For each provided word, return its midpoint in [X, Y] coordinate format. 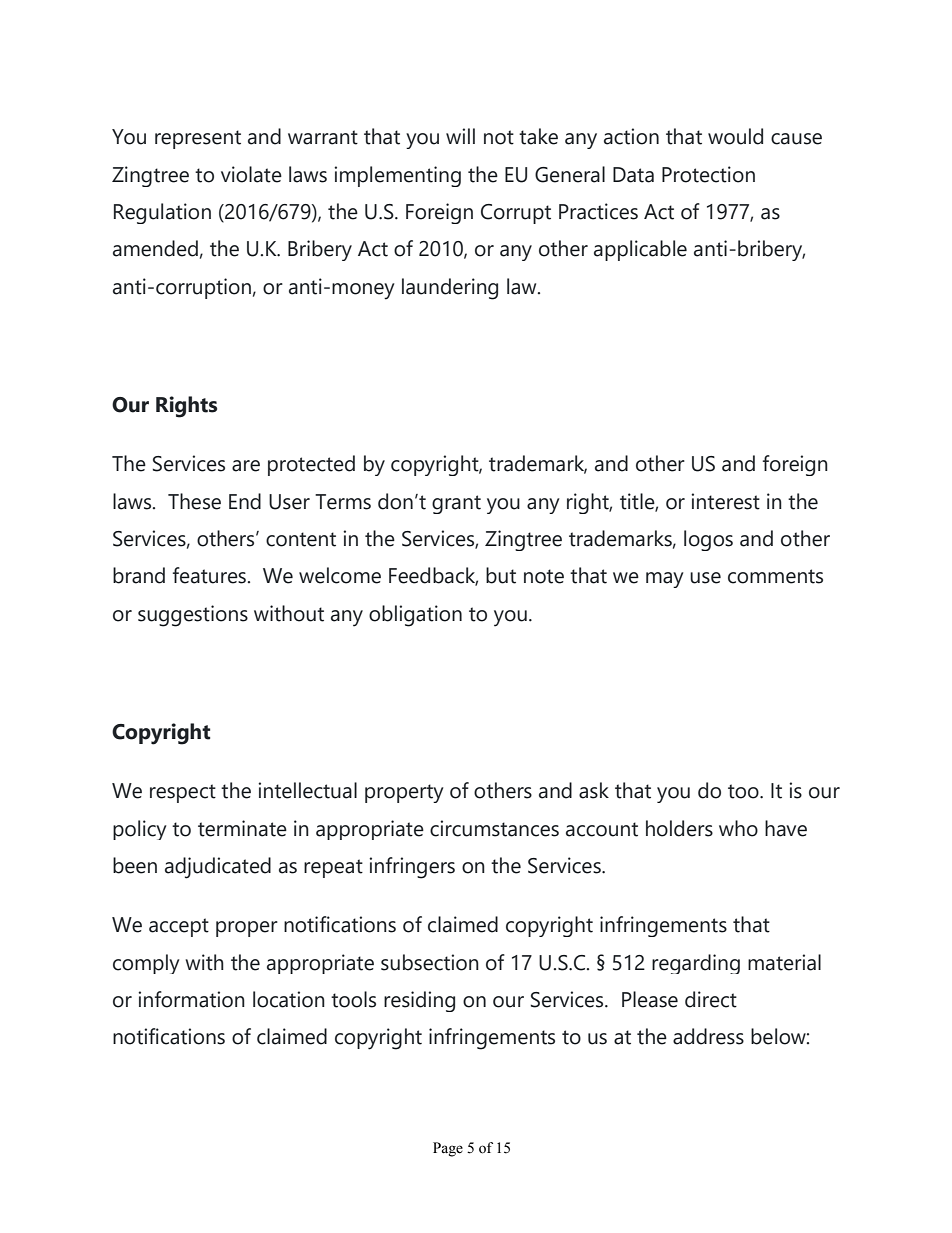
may [665, 580]
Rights [186, 407]
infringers [412, 868]
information [191, 999]
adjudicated [218, 868]
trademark [538, 464]
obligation [415, 616]
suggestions [193, 616]
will [460, 136]
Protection [708, 174]
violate [251, 174]
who [738, 828]
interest [725, 501]
